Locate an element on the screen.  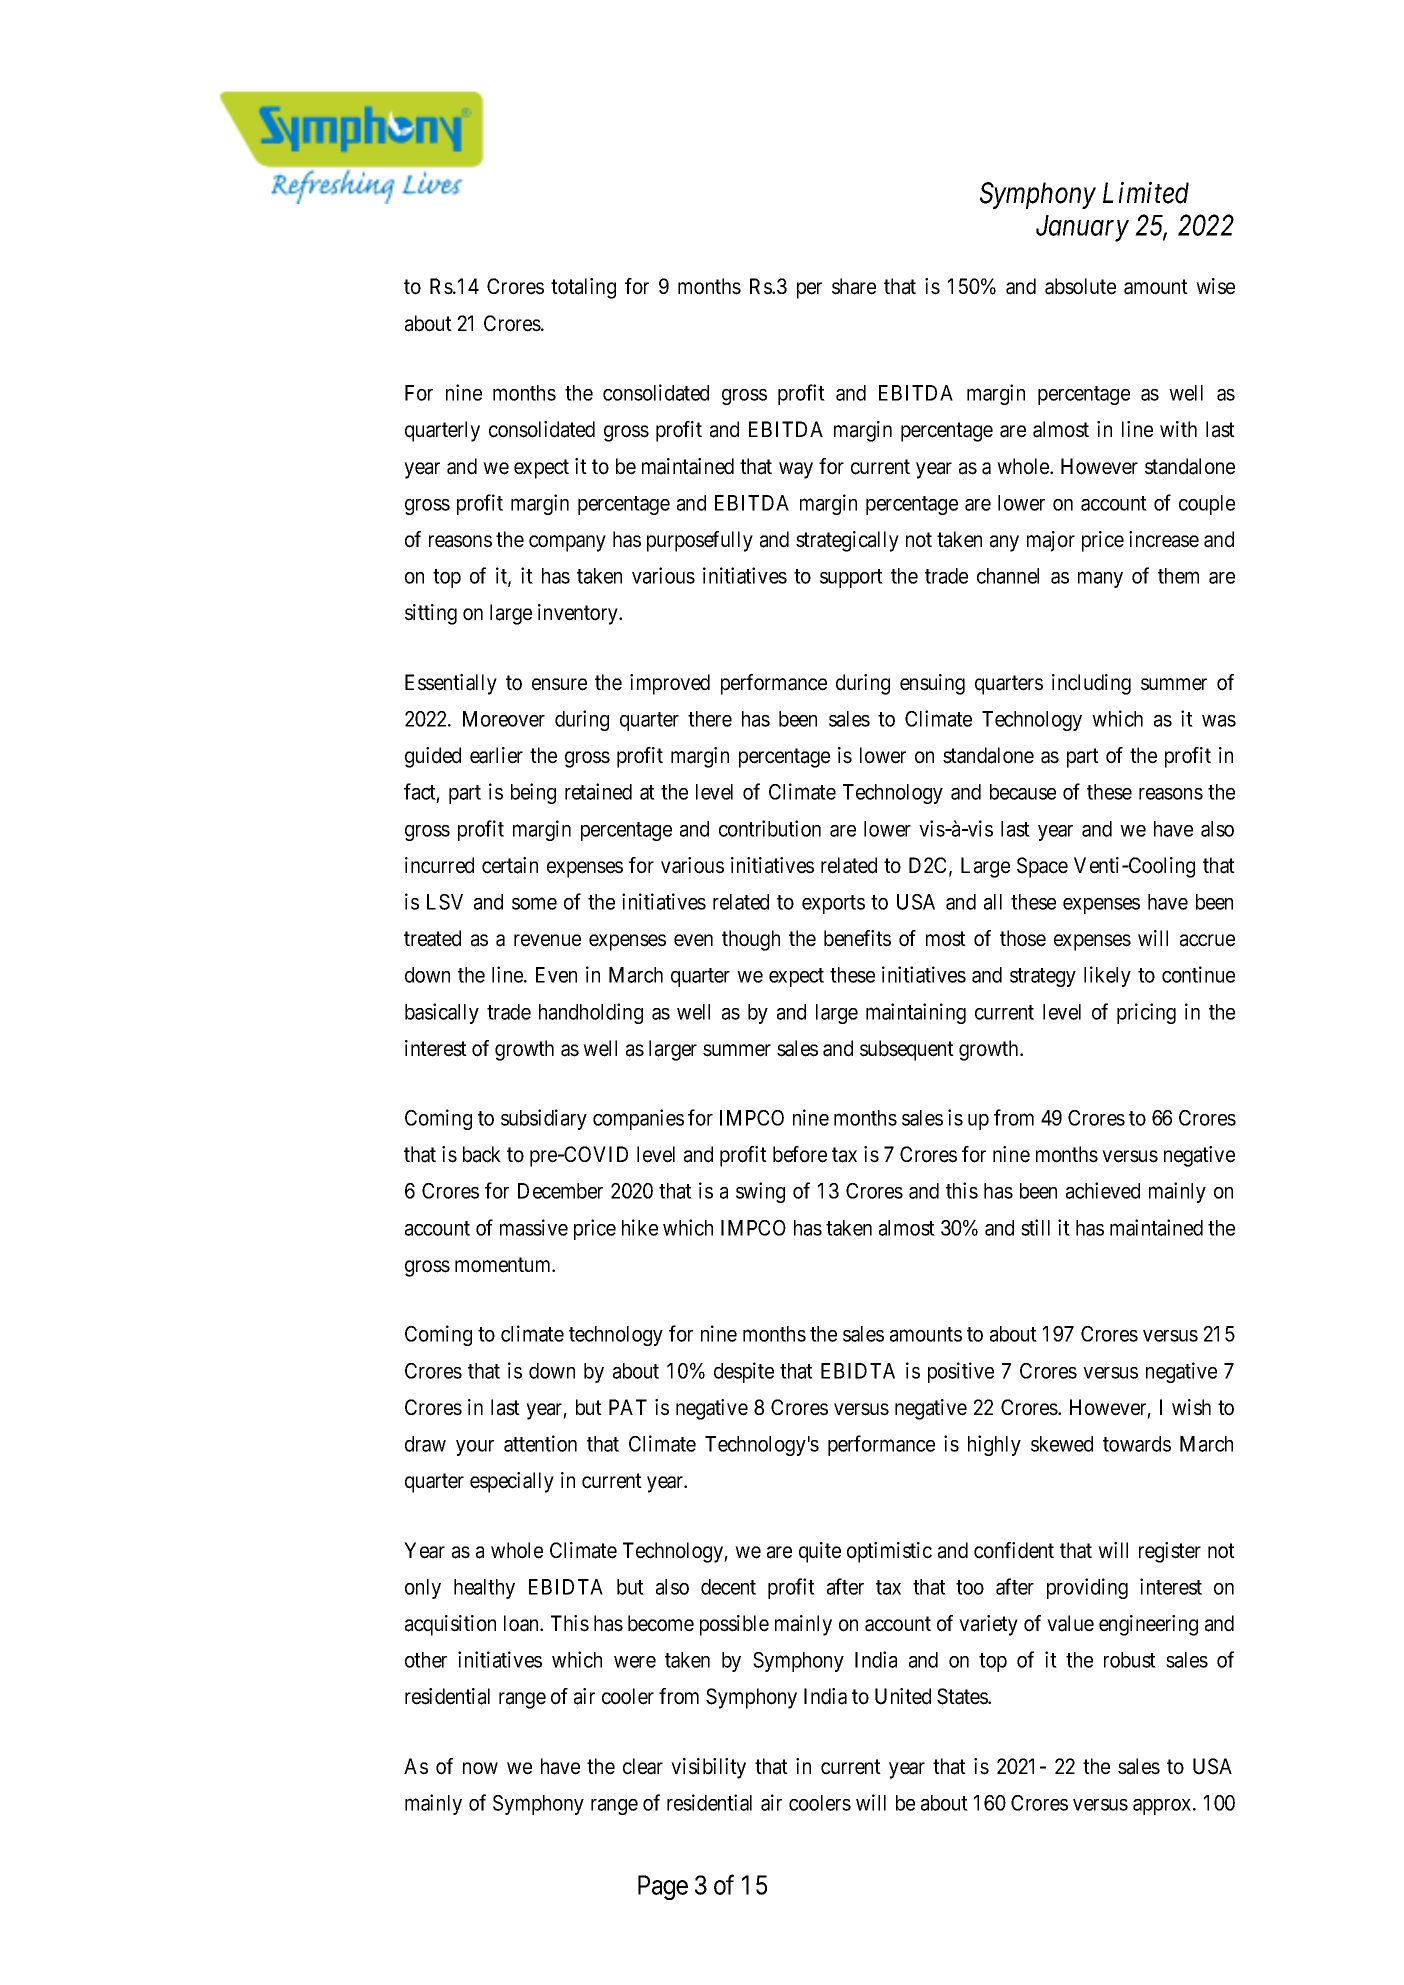
achieved is located at coordinates (1103, 1190).
